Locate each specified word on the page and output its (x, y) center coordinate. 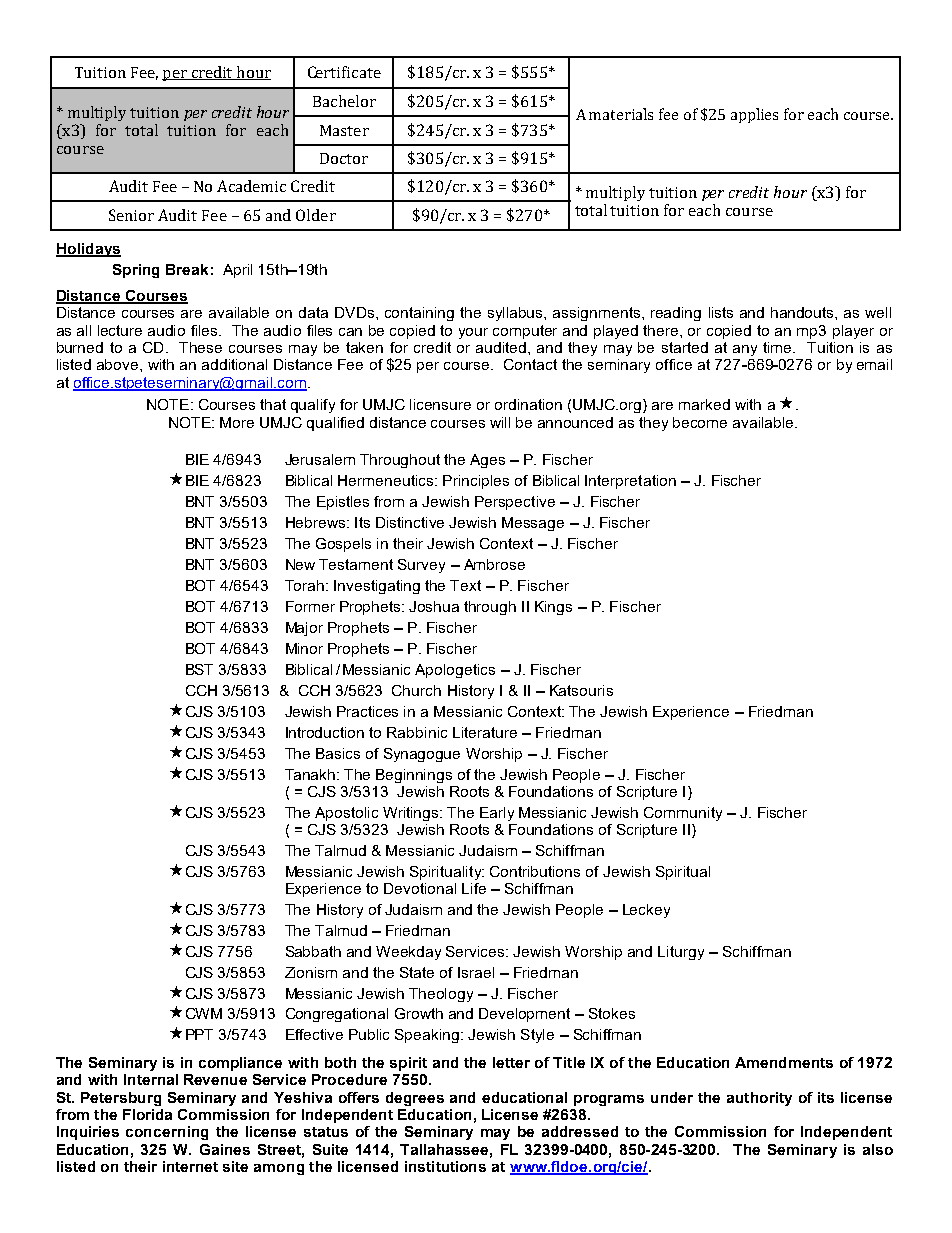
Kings (553, 608)
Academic (251, 186)
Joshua (434, 606)
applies (754, 115)
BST (199, 669)
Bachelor (344, 101)
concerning (167, 1133)
